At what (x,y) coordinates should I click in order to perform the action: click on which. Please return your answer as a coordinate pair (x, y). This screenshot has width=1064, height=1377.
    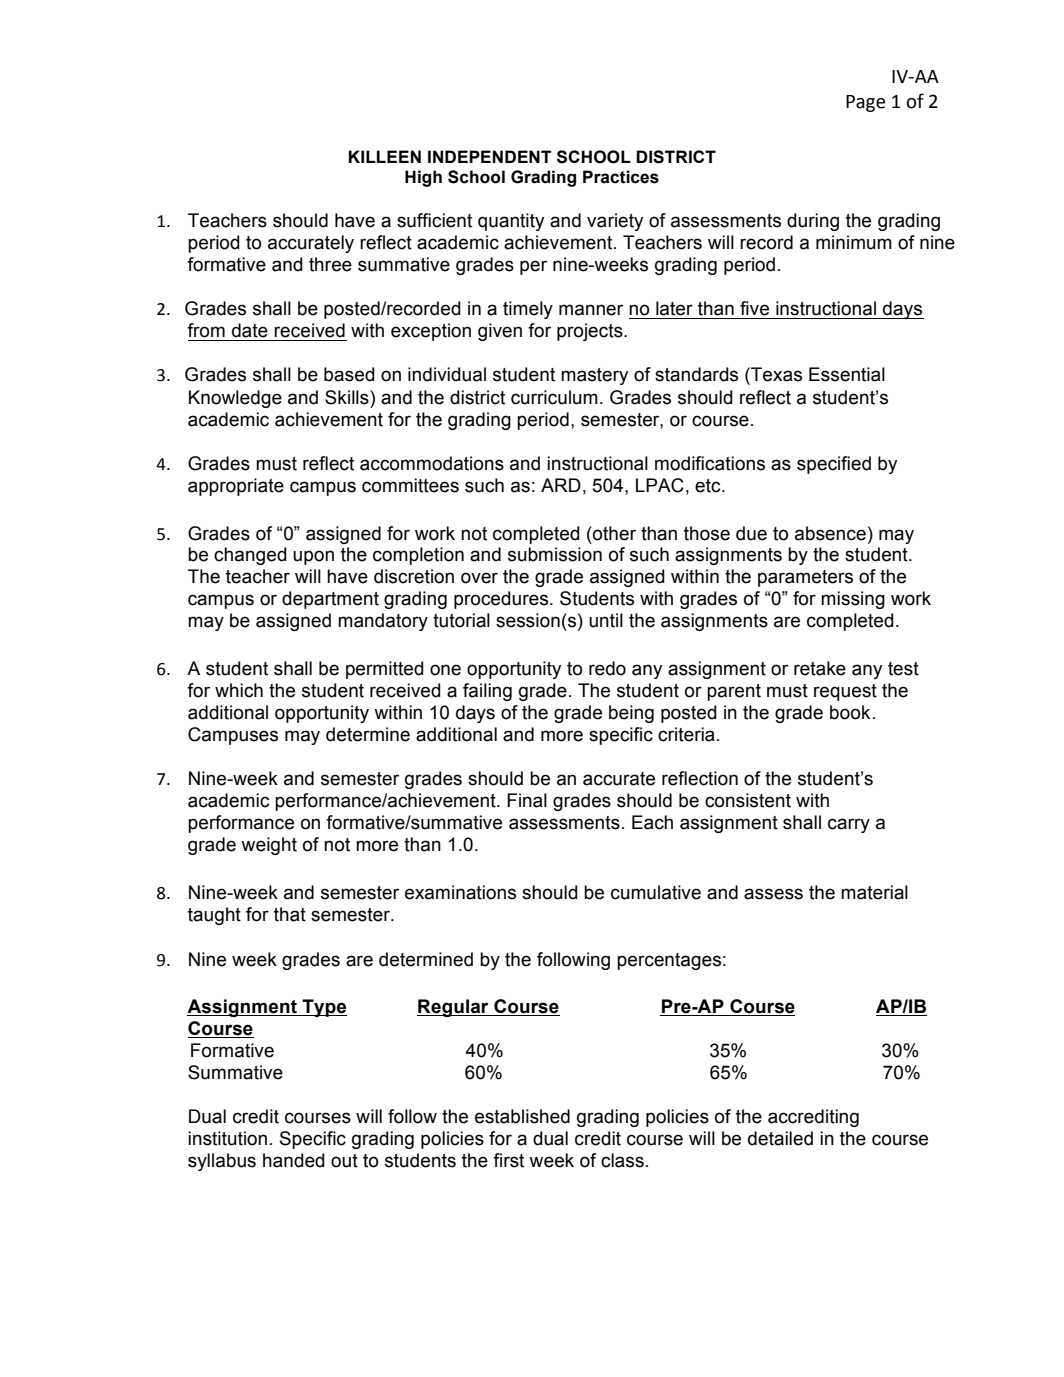
    Looking at the image, I should click on (239, 690).
